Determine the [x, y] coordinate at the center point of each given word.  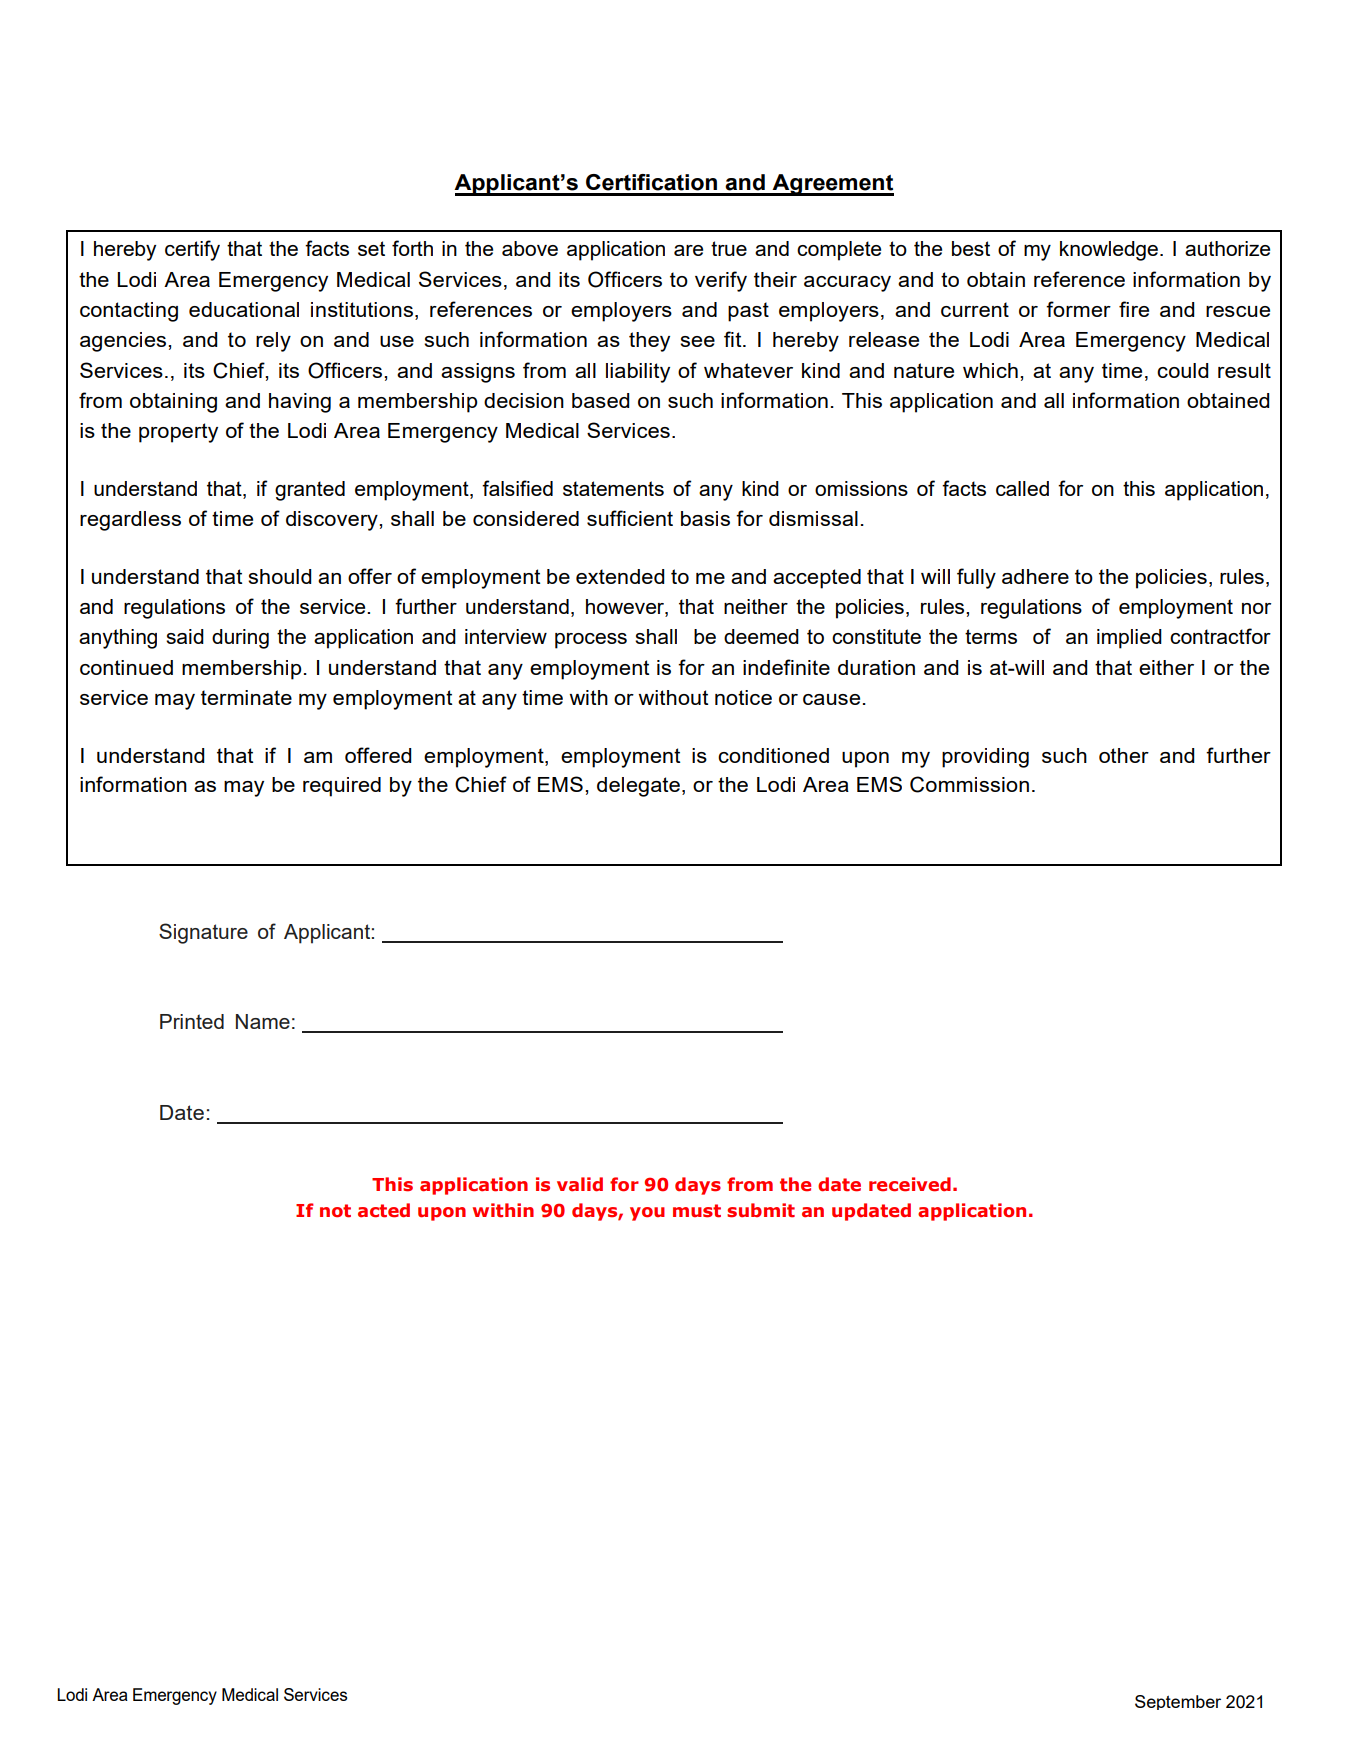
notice [743, 697]
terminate [246, 697]
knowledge [1109, 251]
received [910, 1184]
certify [192, 250]
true [729, 248]
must [697, 1211]
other [1124, 755]
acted [384, 1210]
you [647, 1214]
